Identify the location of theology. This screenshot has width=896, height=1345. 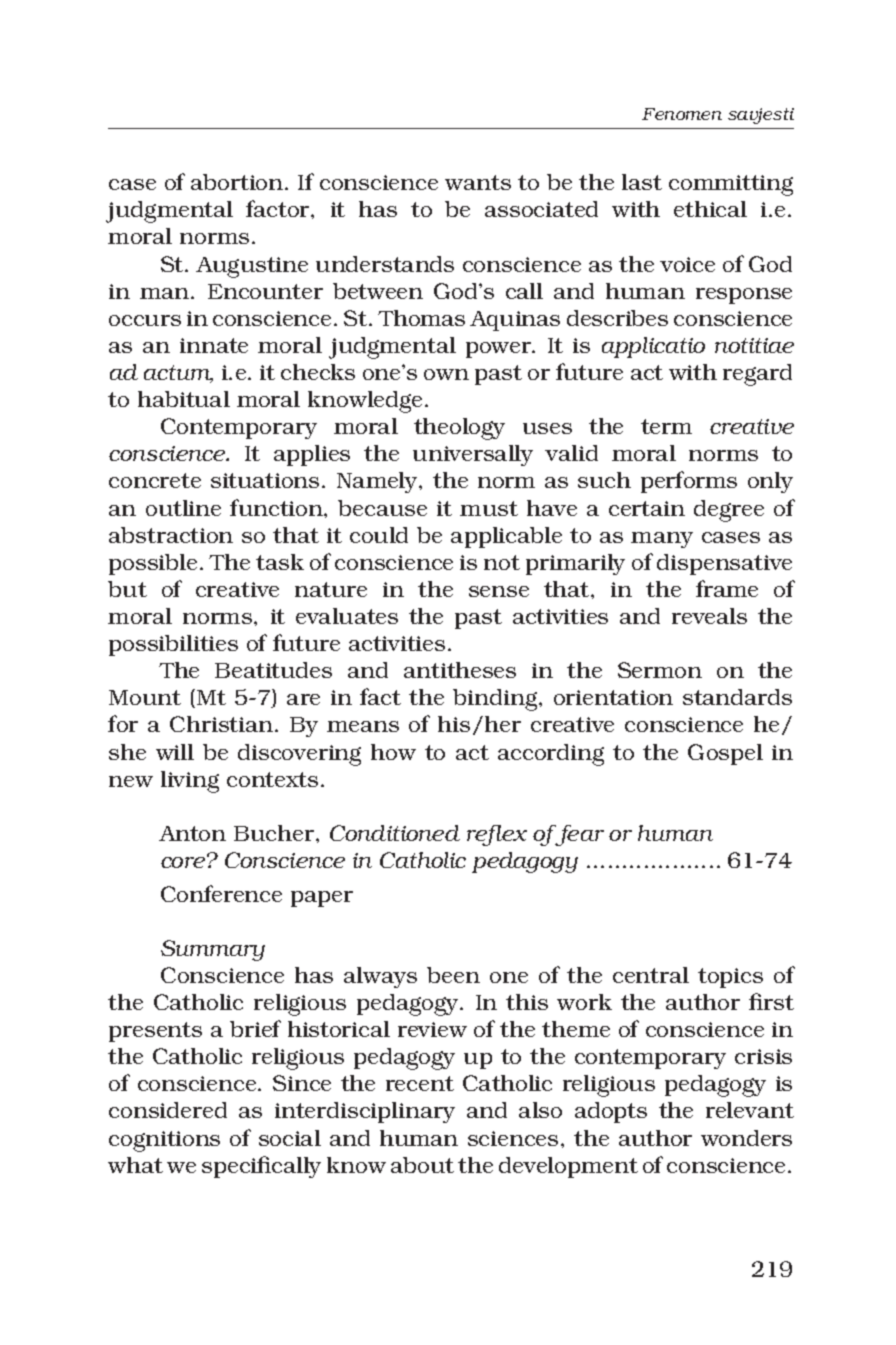
(459, 429).
